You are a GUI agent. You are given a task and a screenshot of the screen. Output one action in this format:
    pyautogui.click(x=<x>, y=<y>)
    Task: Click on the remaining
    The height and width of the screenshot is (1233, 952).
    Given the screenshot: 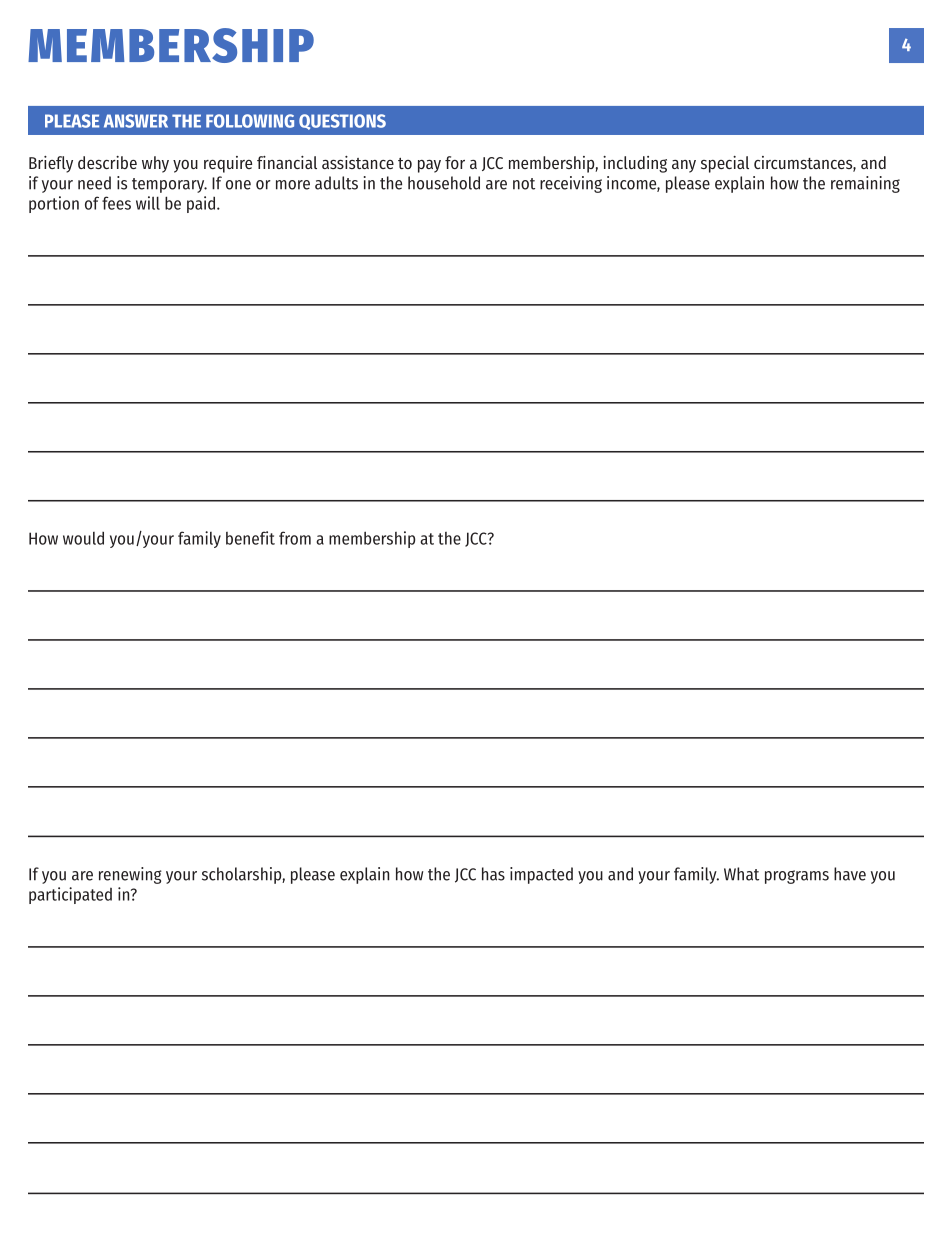 What is the action you would take?
    pyautogui.click(x=865, y=184)
